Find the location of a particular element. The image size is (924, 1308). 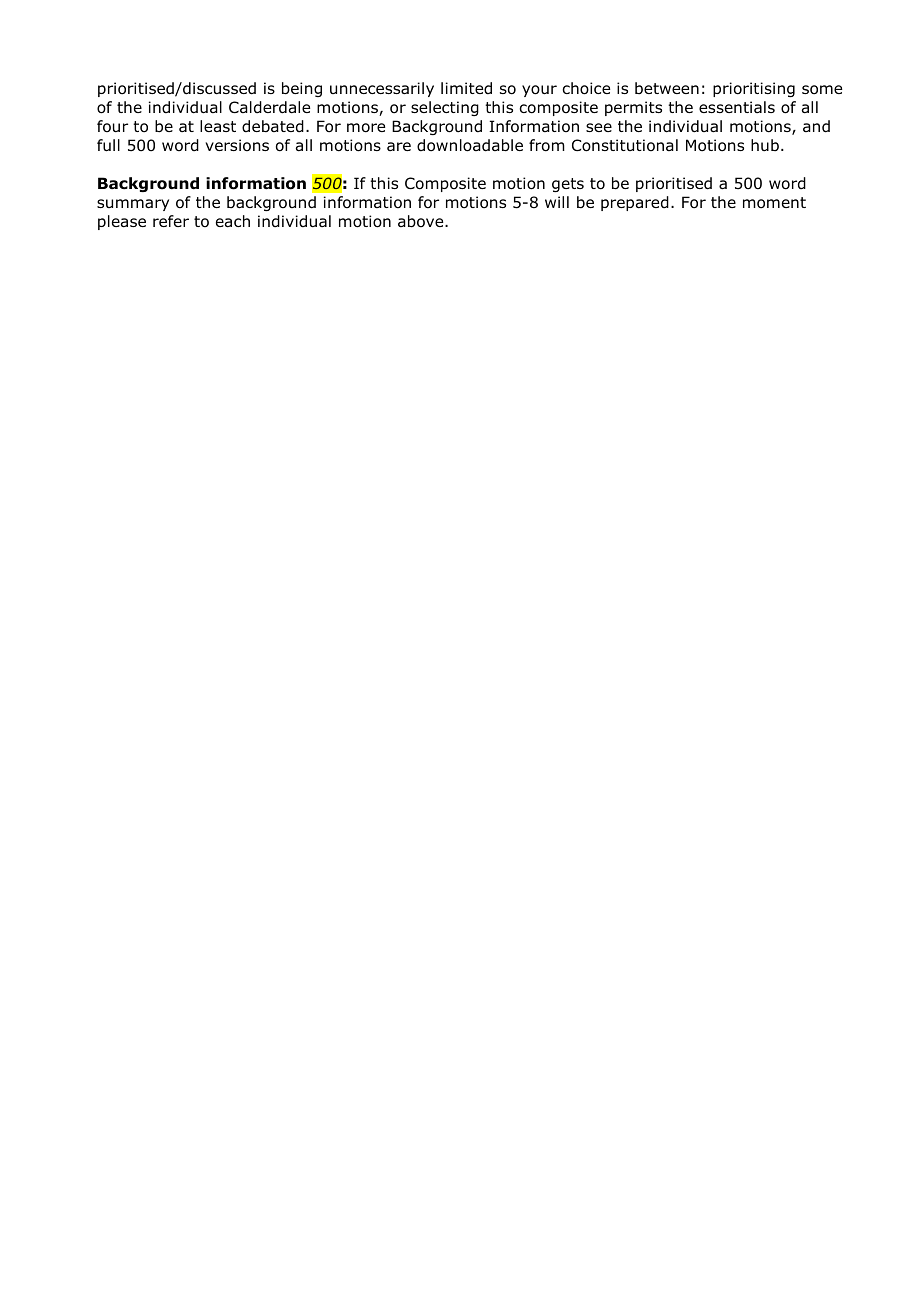

moment is located at coordinates (774, 203).
